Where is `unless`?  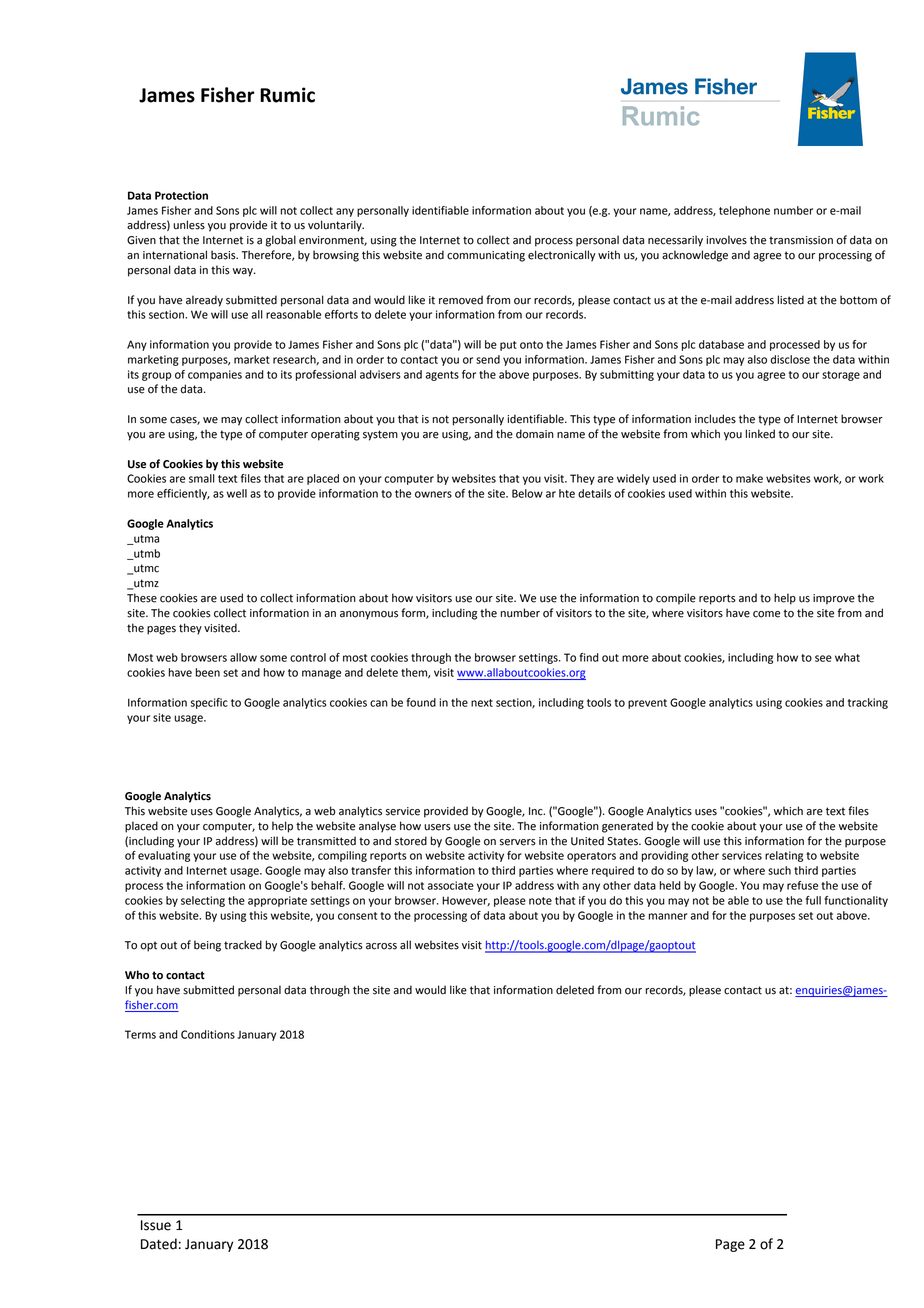
unless is located at coordinates (189, 225).
